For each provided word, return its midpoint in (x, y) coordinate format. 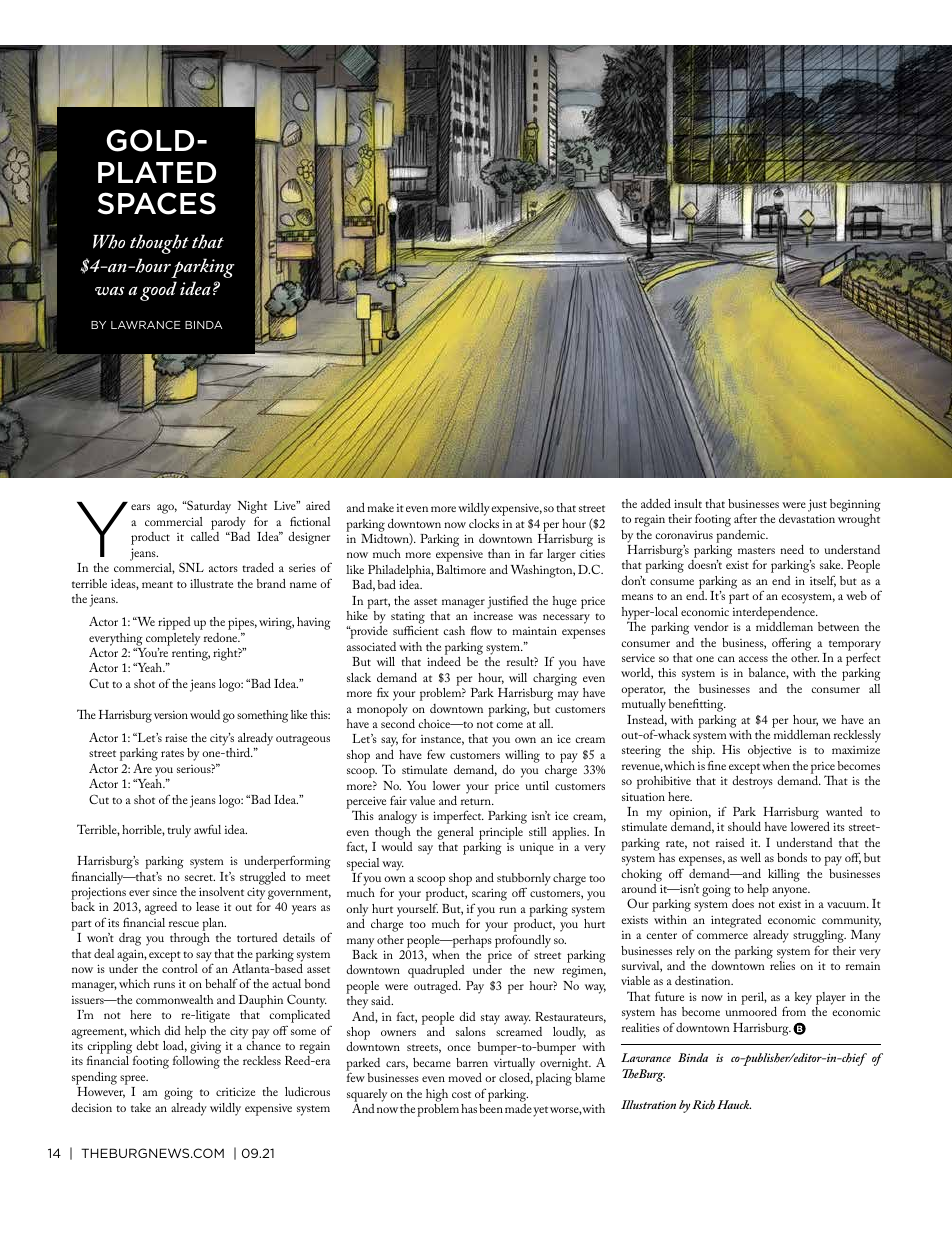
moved (465, 1077)
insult (688, 503)
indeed (444, 661)
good (158, 291)
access (753, 659)
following (196, 1062)
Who (109, 241)
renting (191, 655)
